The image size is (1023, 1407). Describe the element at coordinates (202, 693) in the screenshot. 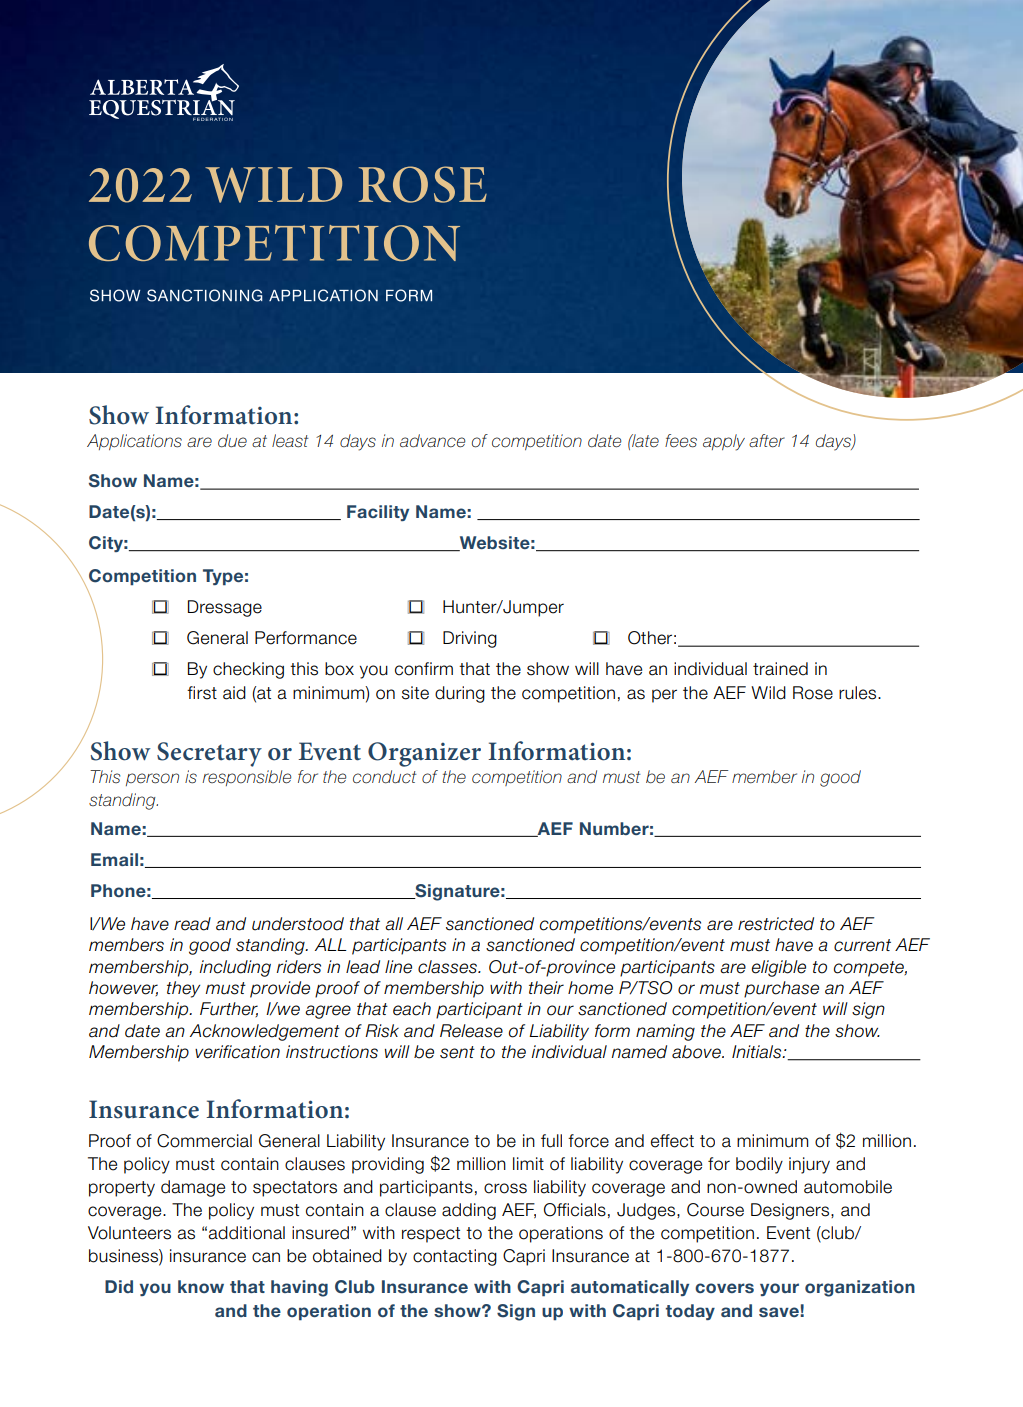

I see `first` at that location.
